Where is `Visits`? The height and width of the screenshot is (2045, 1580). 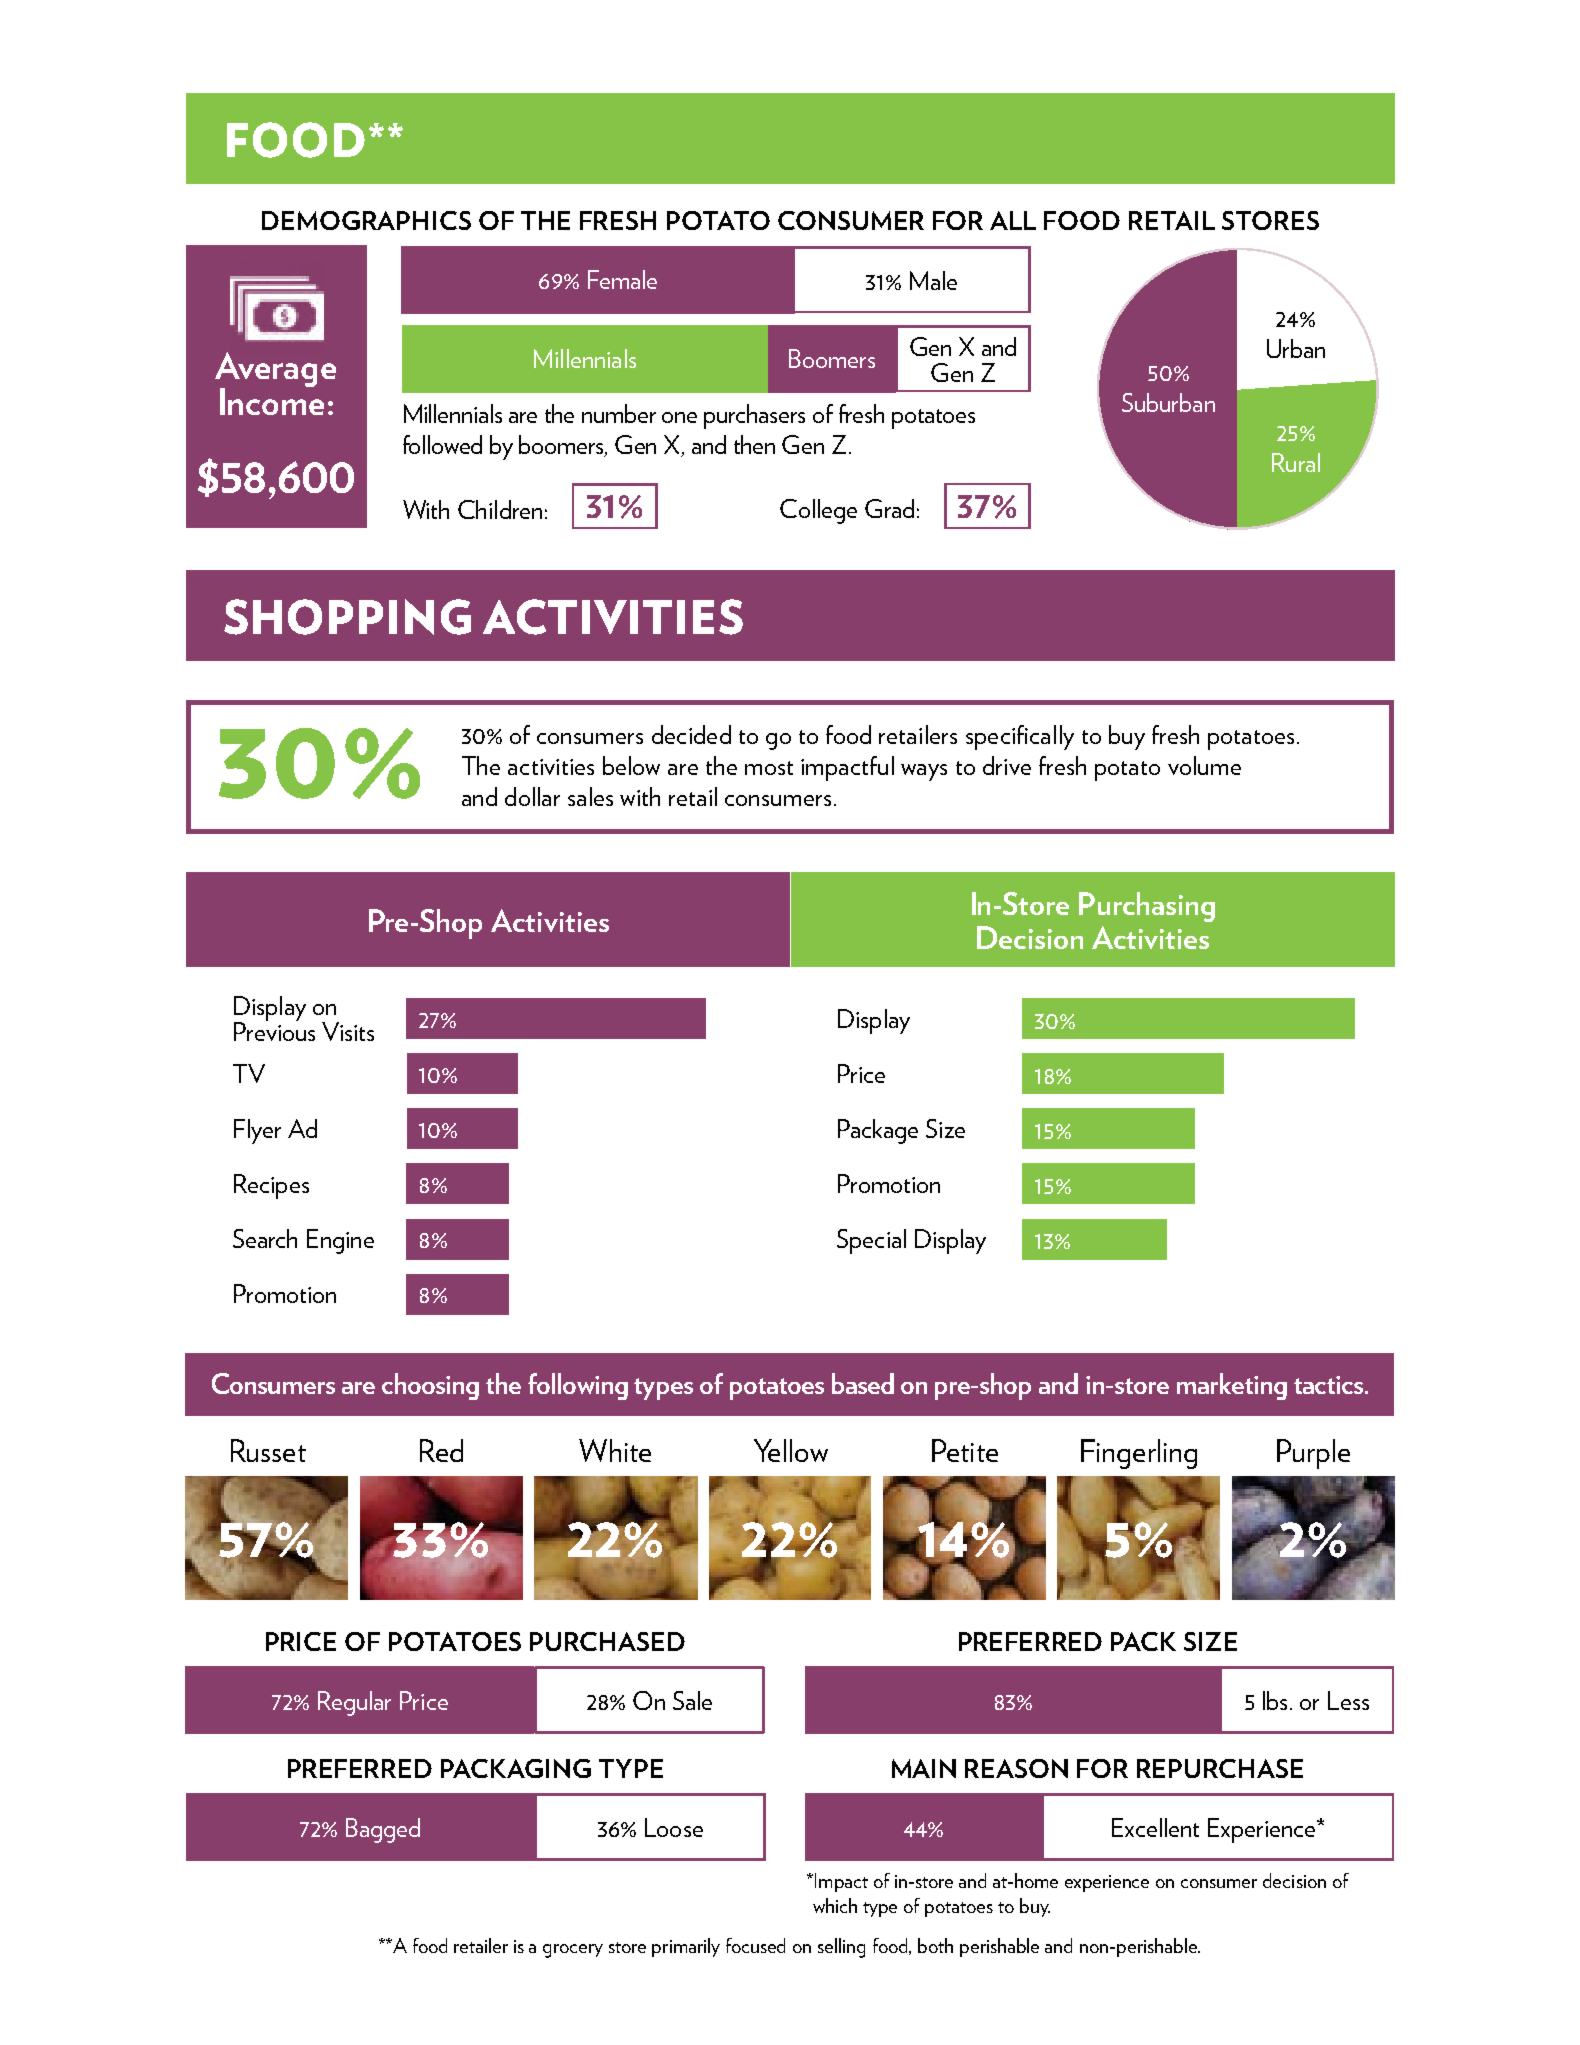 Visits is located at coordinates (348, 1031).
